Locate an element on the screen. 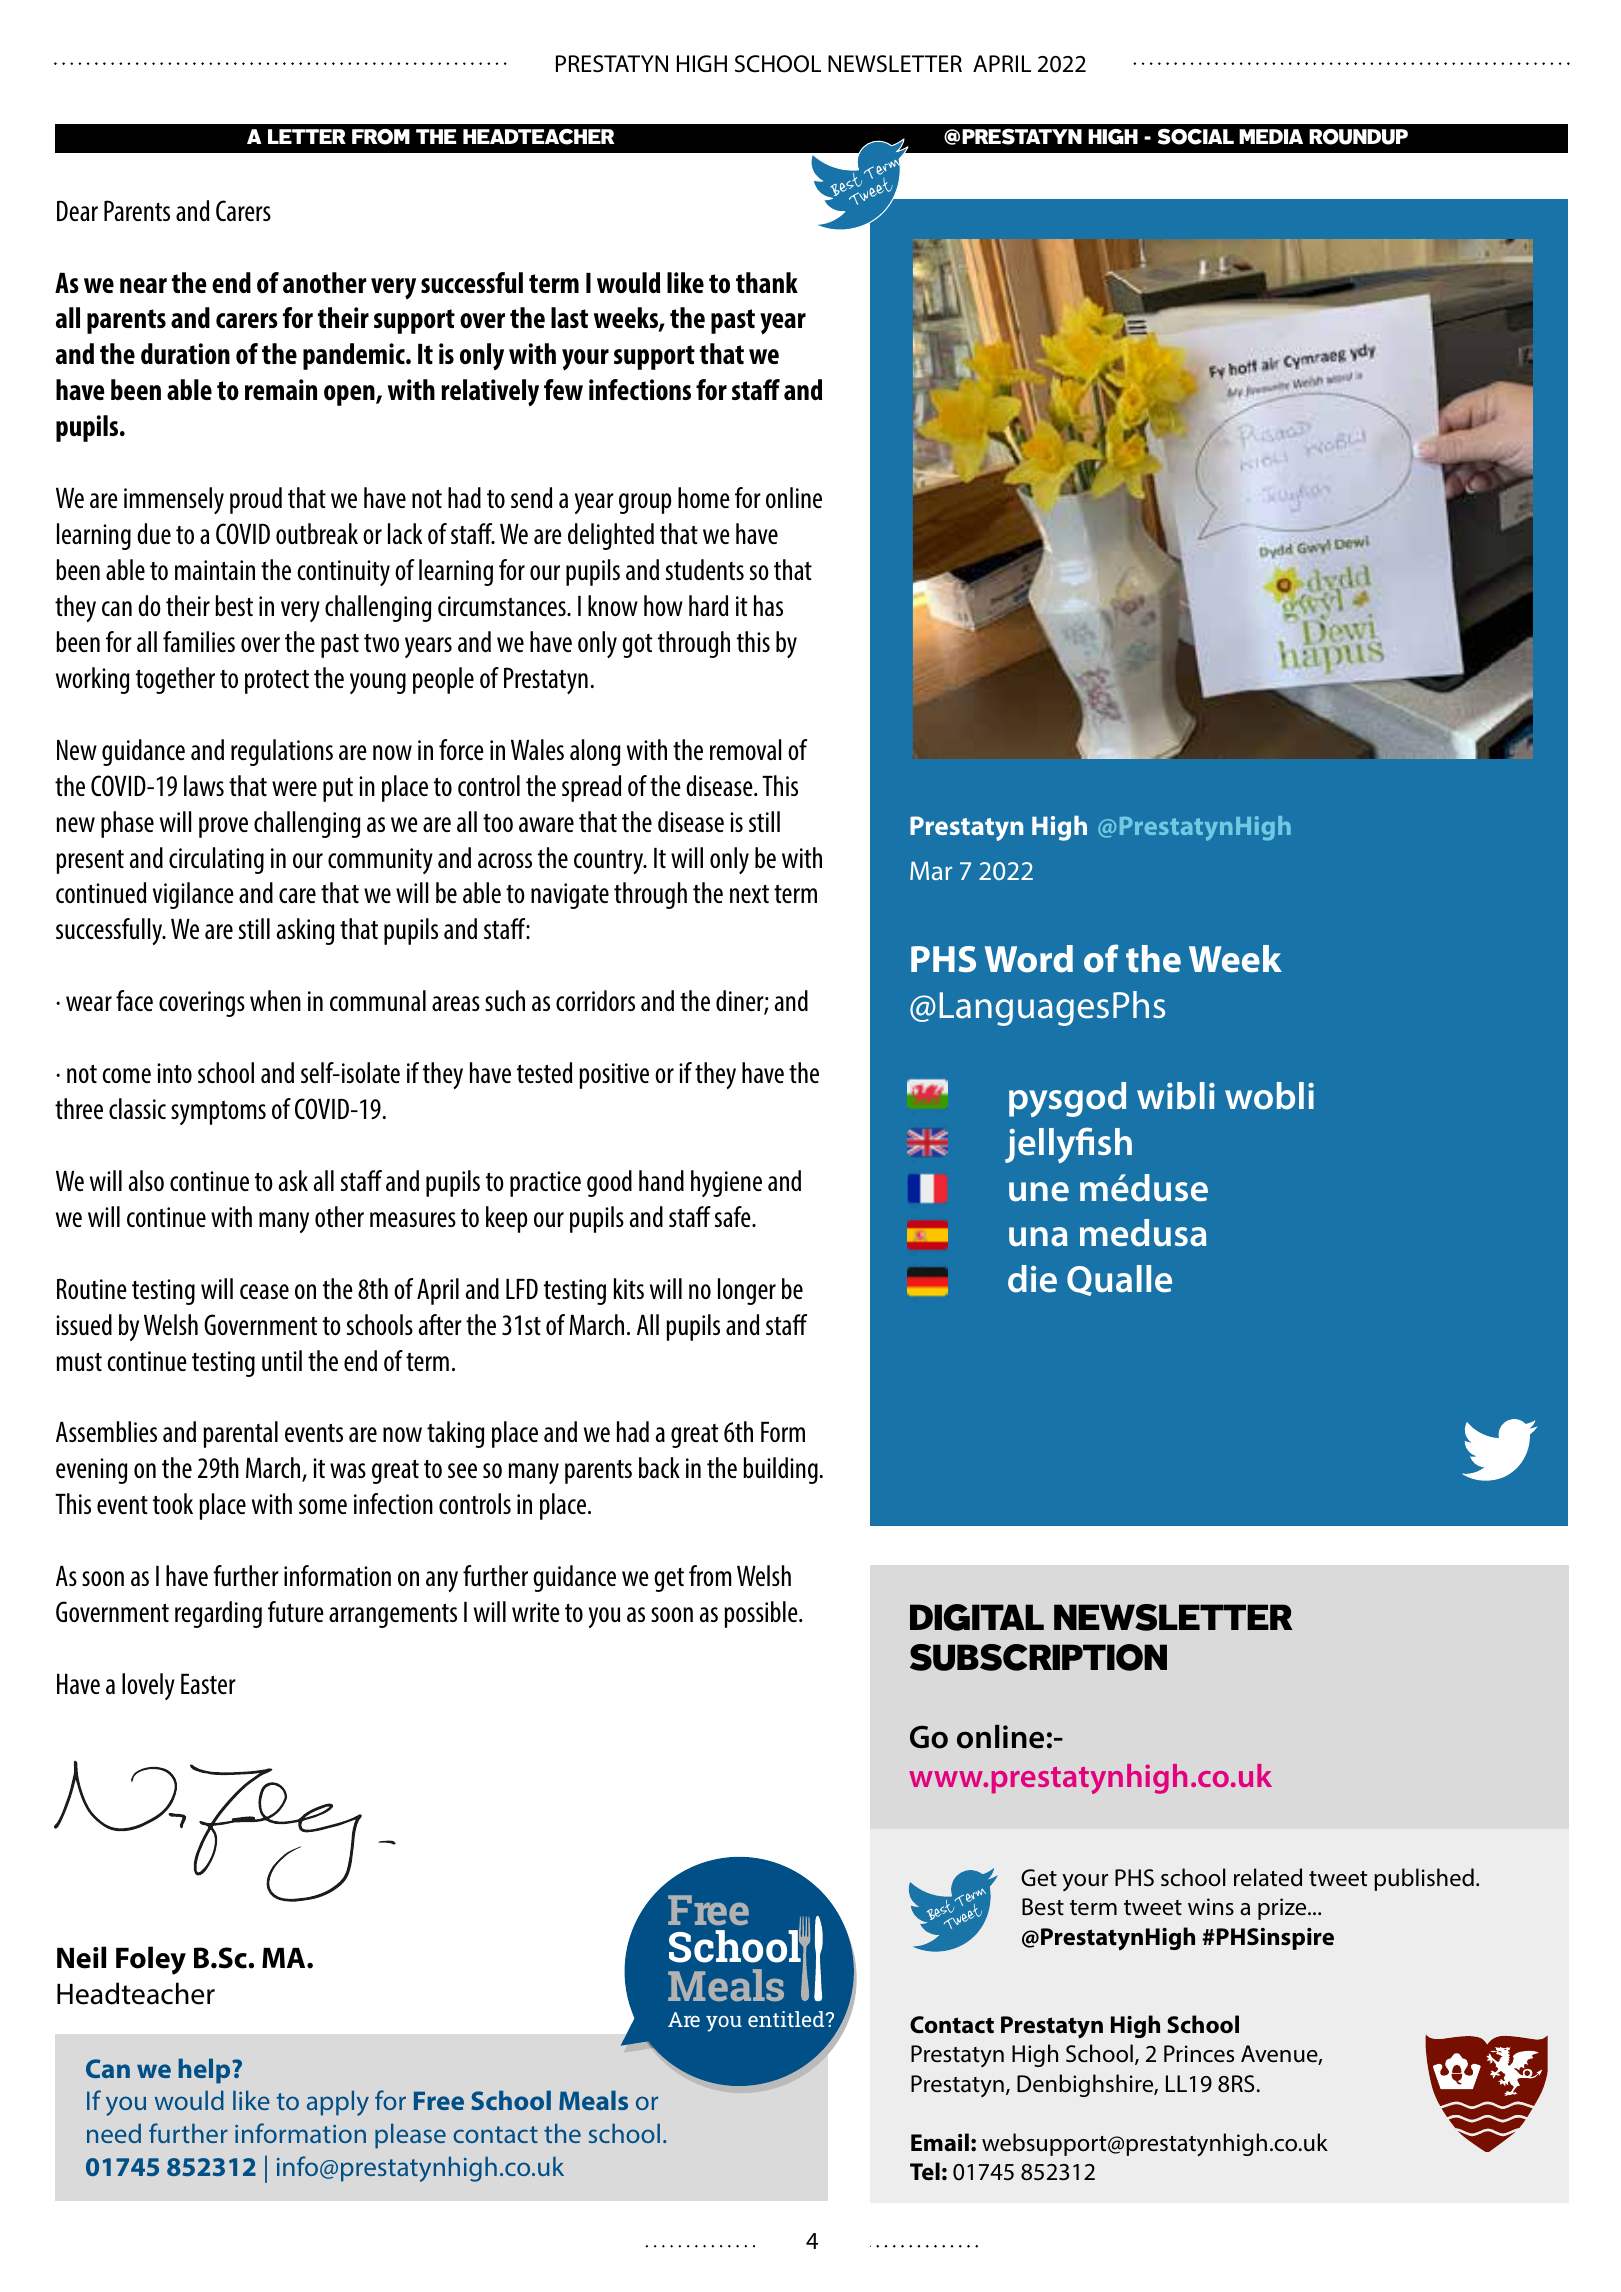  parental is located at coordinates (240, 1434).
